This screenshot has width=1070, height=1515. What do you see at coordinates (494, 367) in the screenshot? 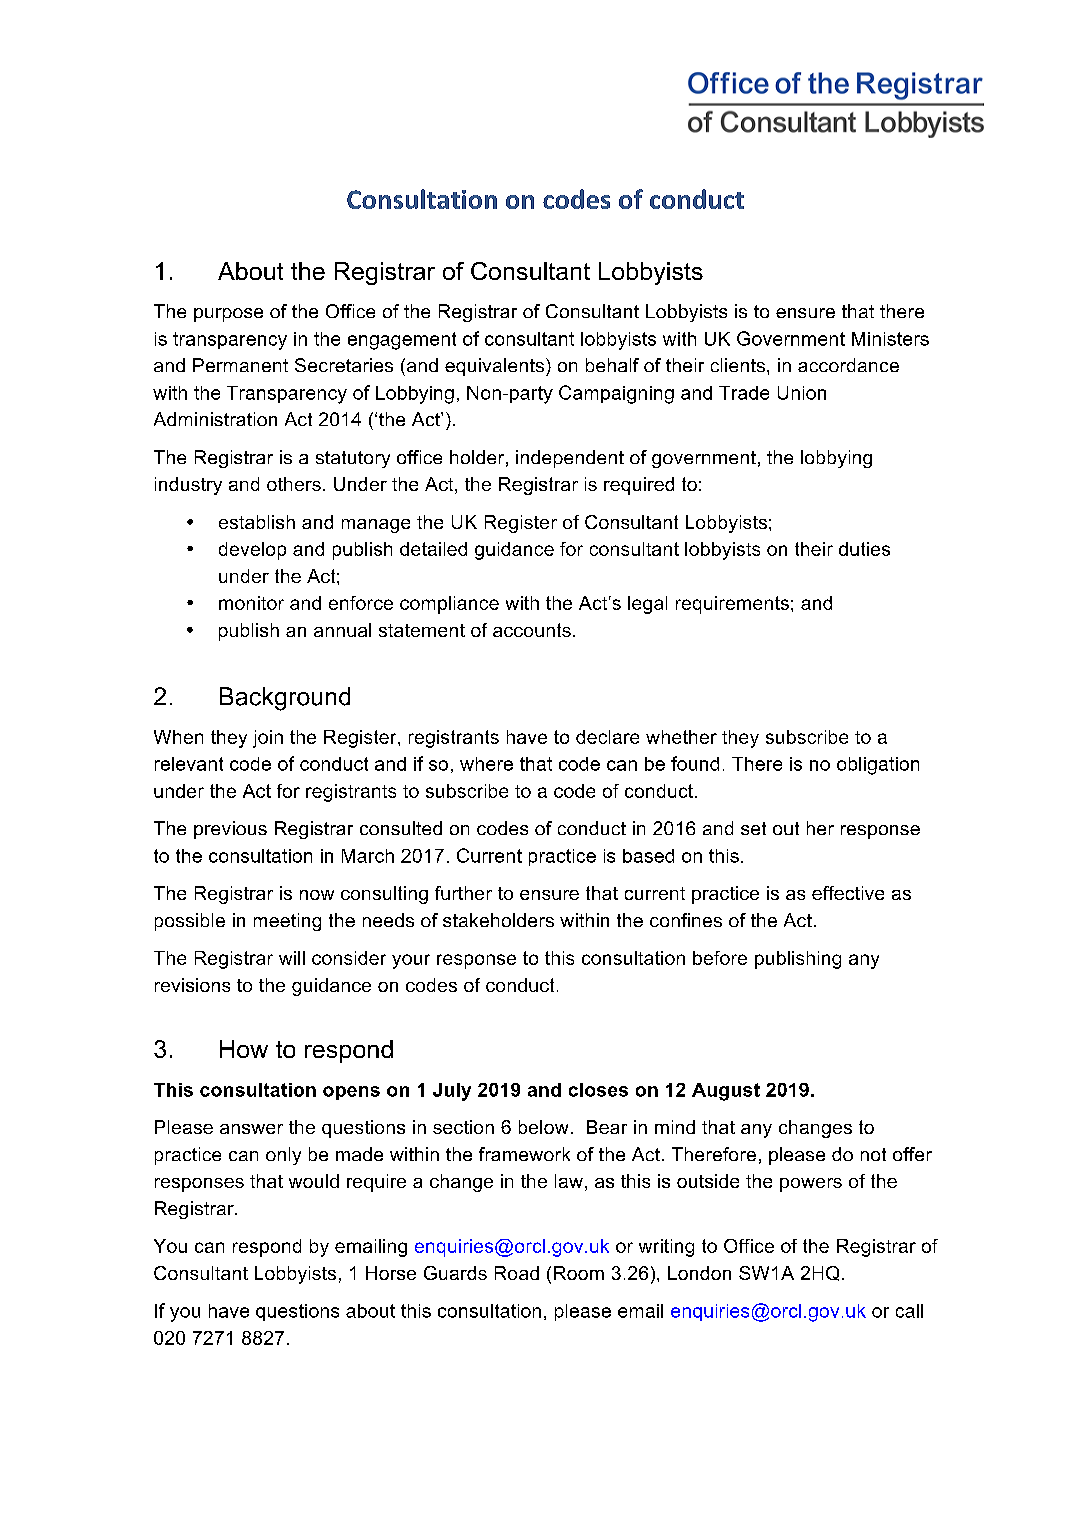
I see `equivalents` at bounding box center [494, 367].
